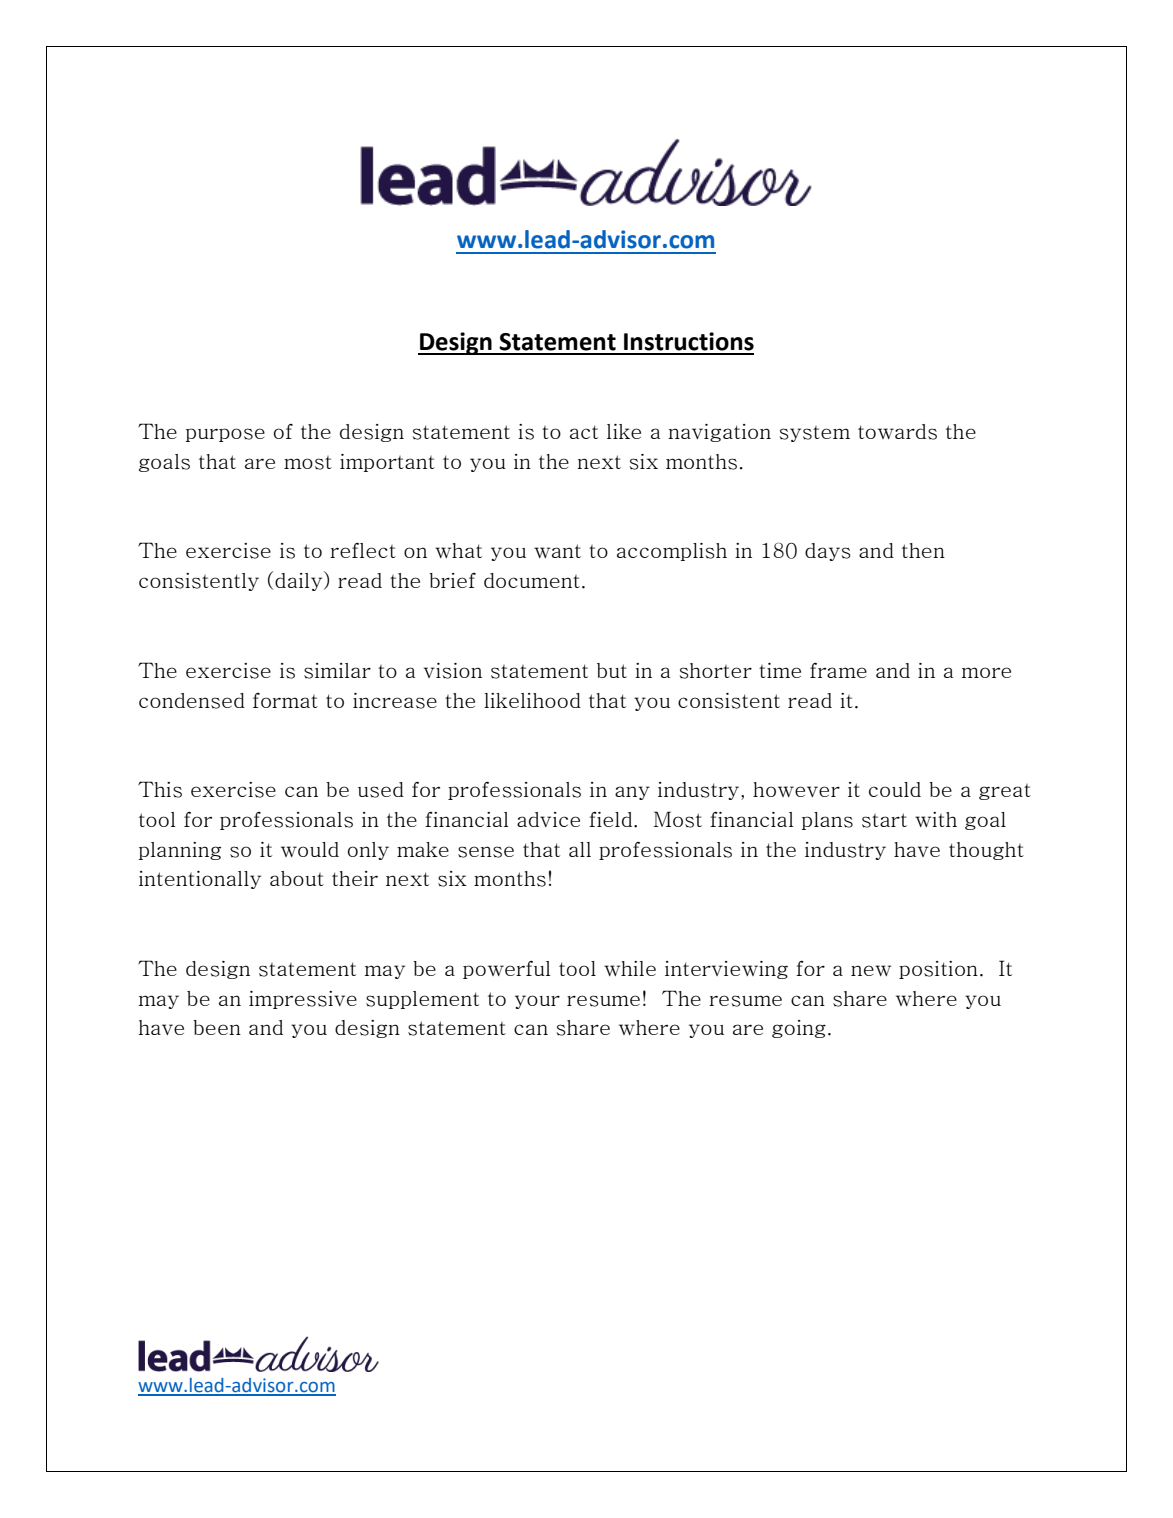 The width and height of the screenshot is (1173, 1518). Describe the element at coordinates (923, 550) in the screenshot. I see `then` at that location.
